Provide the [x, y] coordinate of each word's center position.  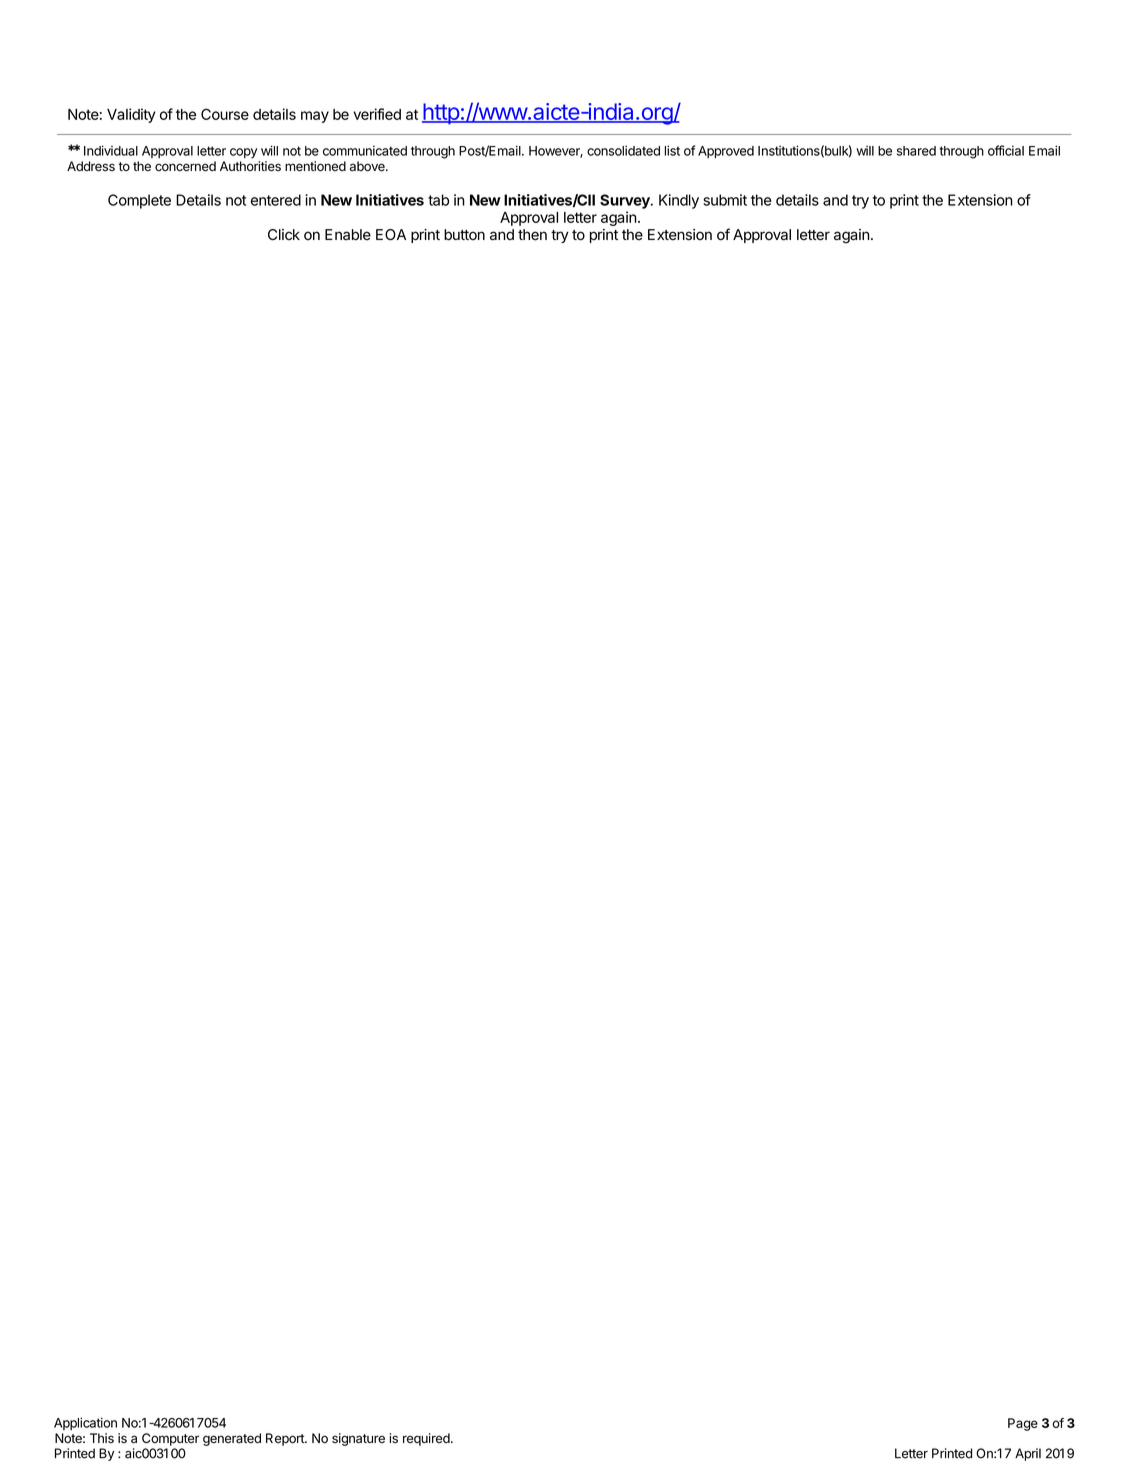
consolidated [623, 150]
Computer [170, 1439]
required [427, 1439]
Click [284, 234]
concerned [185, 166]
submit [725, 200]
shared [916, 151]
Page [1023, 1424]
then [532, 235]
